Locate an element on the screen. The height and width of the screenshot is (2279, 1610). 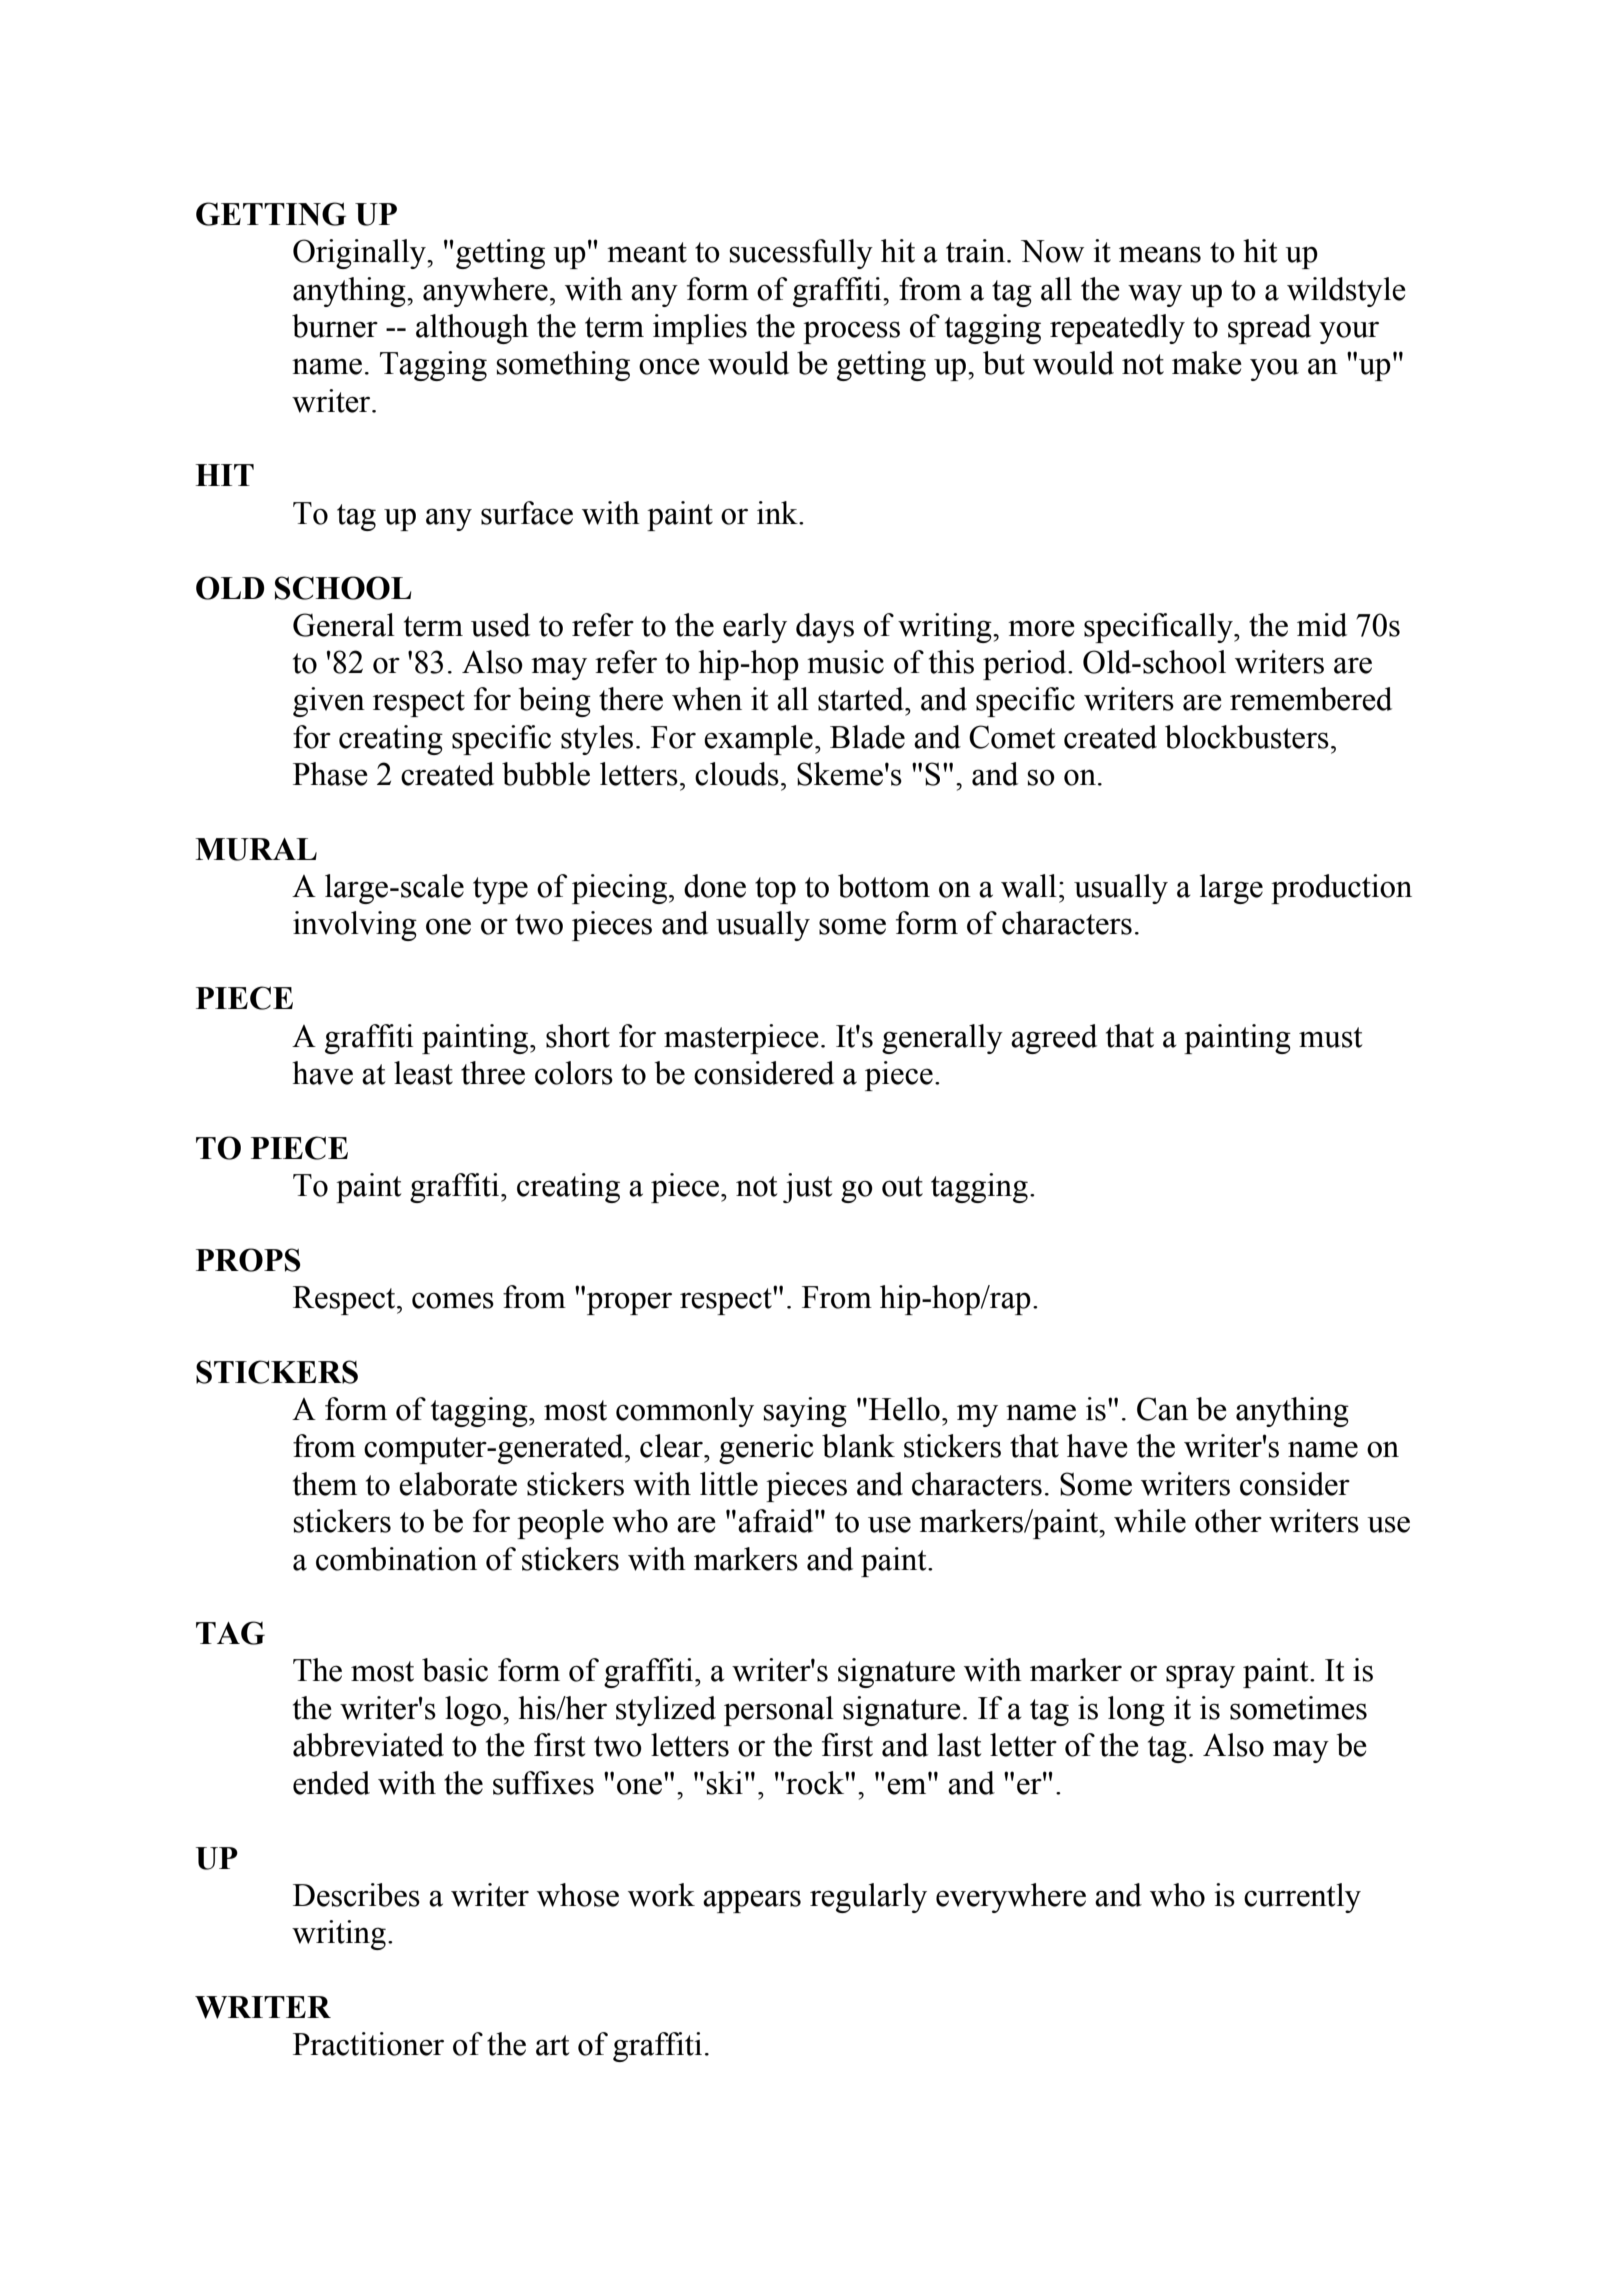
least is located at coordinates (423, 1073).
